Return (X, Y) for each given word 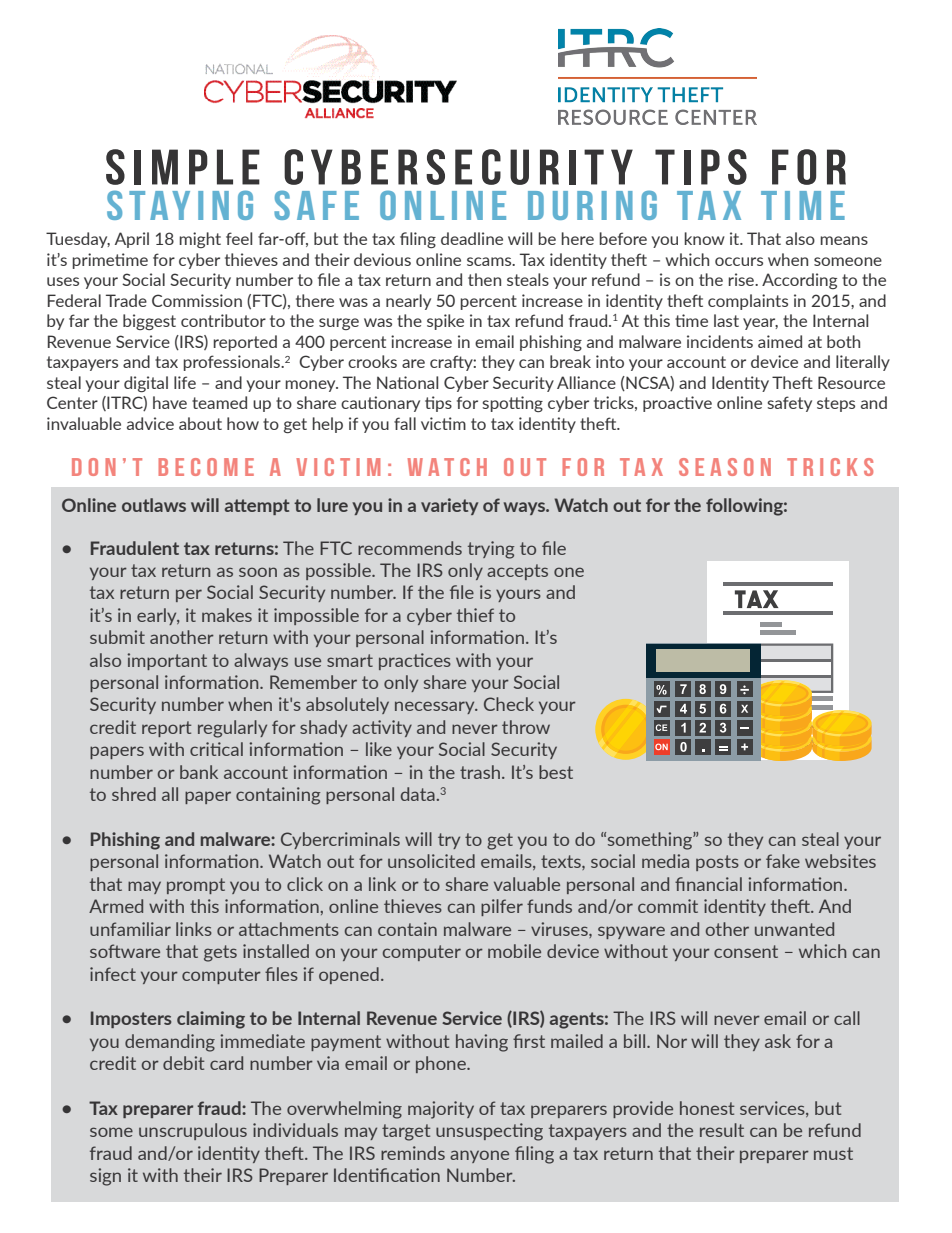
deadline (472, 238)
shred (134, 794)
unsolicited (431, 861)
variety (449, 506)
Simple (183, 167)
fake (783, 861)
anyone (479, 1156)
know (704, 238)
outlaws (154, 505)
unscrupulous (193, 1131)
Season (725, 467)
